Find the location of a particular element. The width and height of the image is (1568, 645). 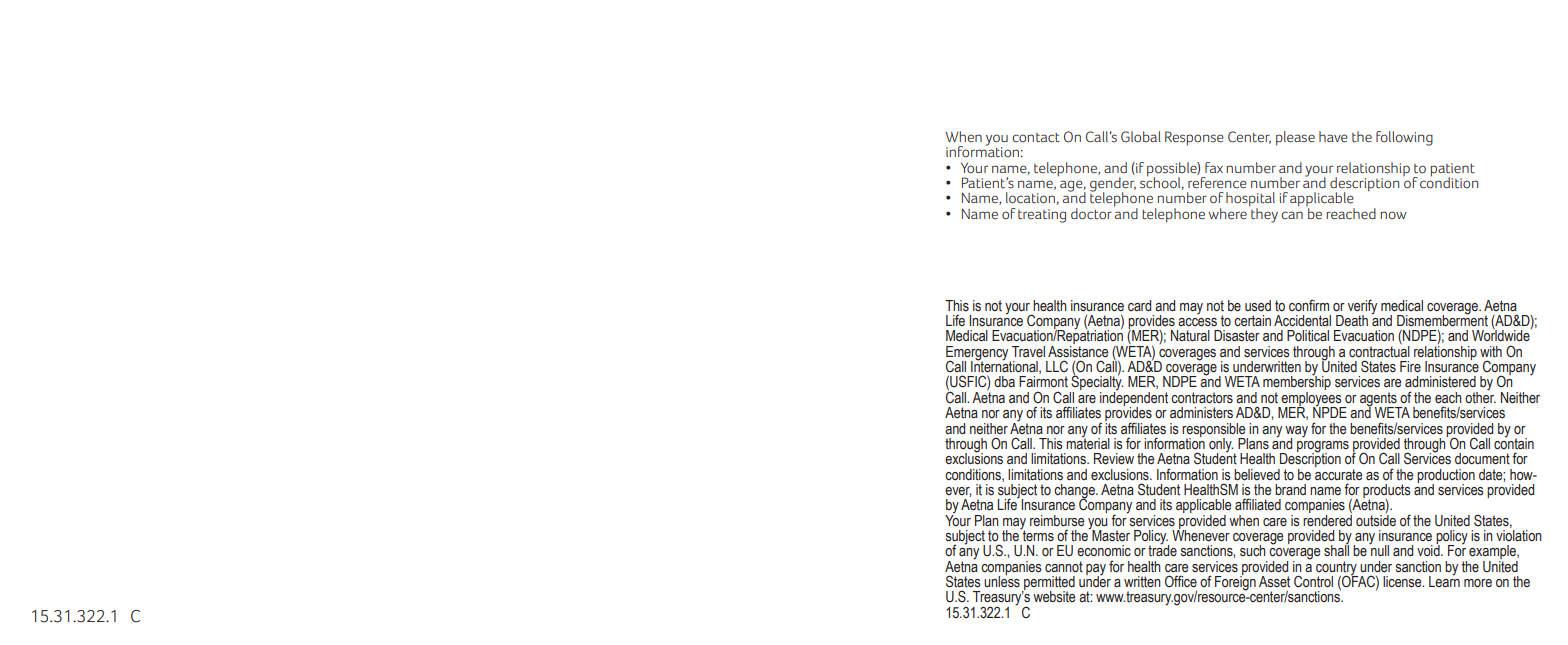

reimburse is located at coordinates (1057, 521).
